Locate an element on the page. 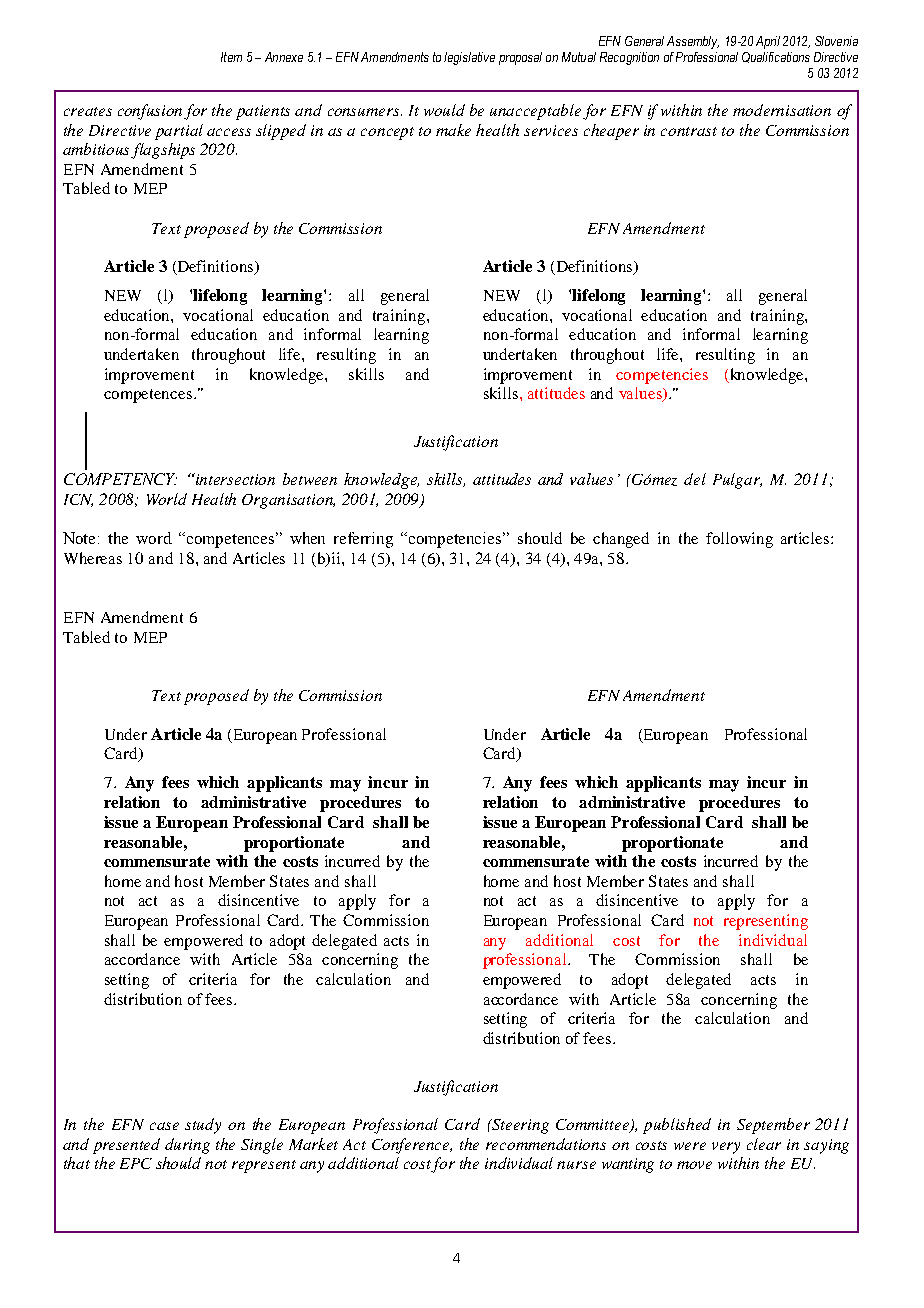 The height and width of the page is (1308, 924). changed is located at coordinates (621, 540).
